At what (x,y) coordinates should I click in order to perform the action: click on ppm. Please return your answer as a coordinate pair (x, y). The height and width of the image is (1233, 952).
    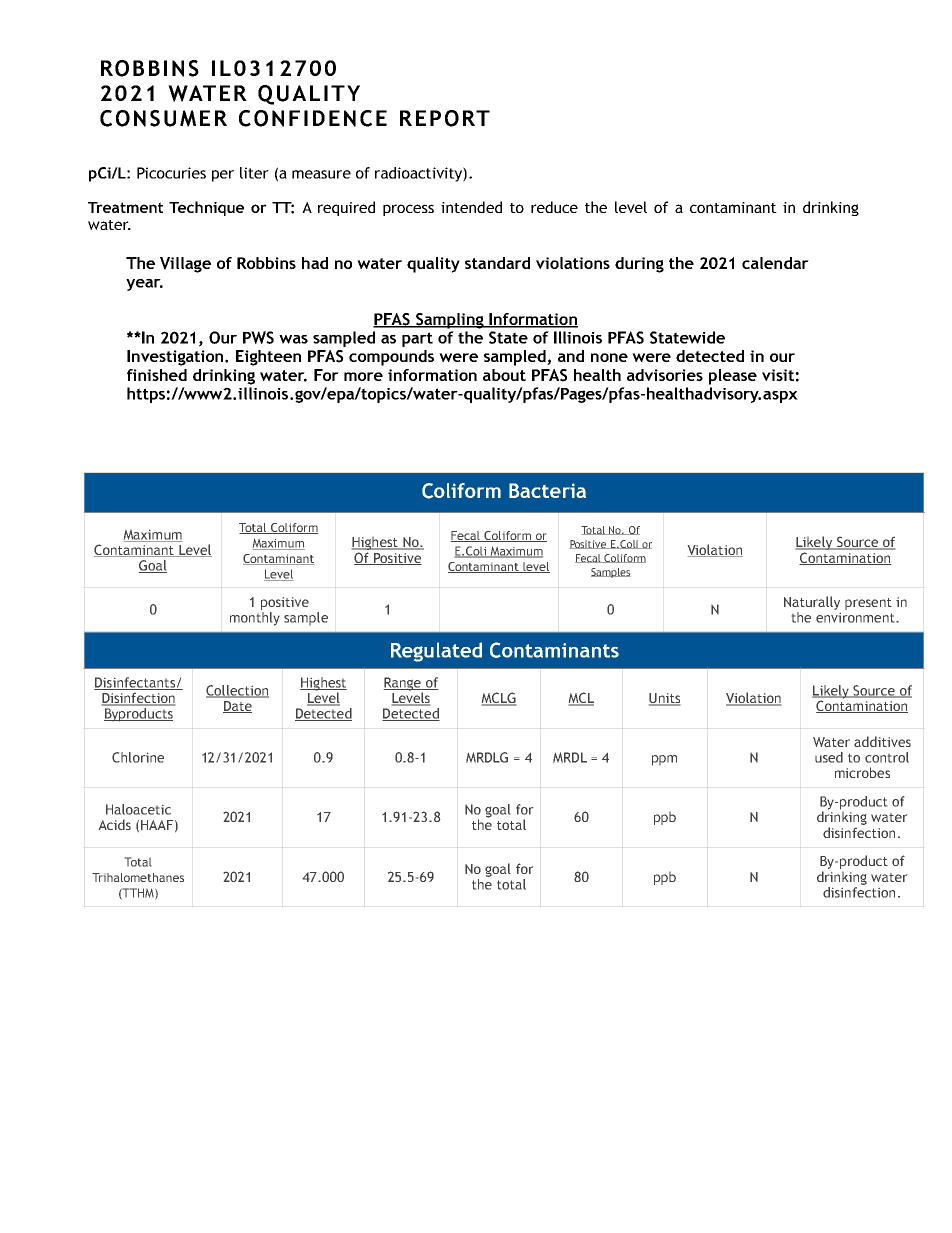
    Looking at the image, I should click on (664, 760).
